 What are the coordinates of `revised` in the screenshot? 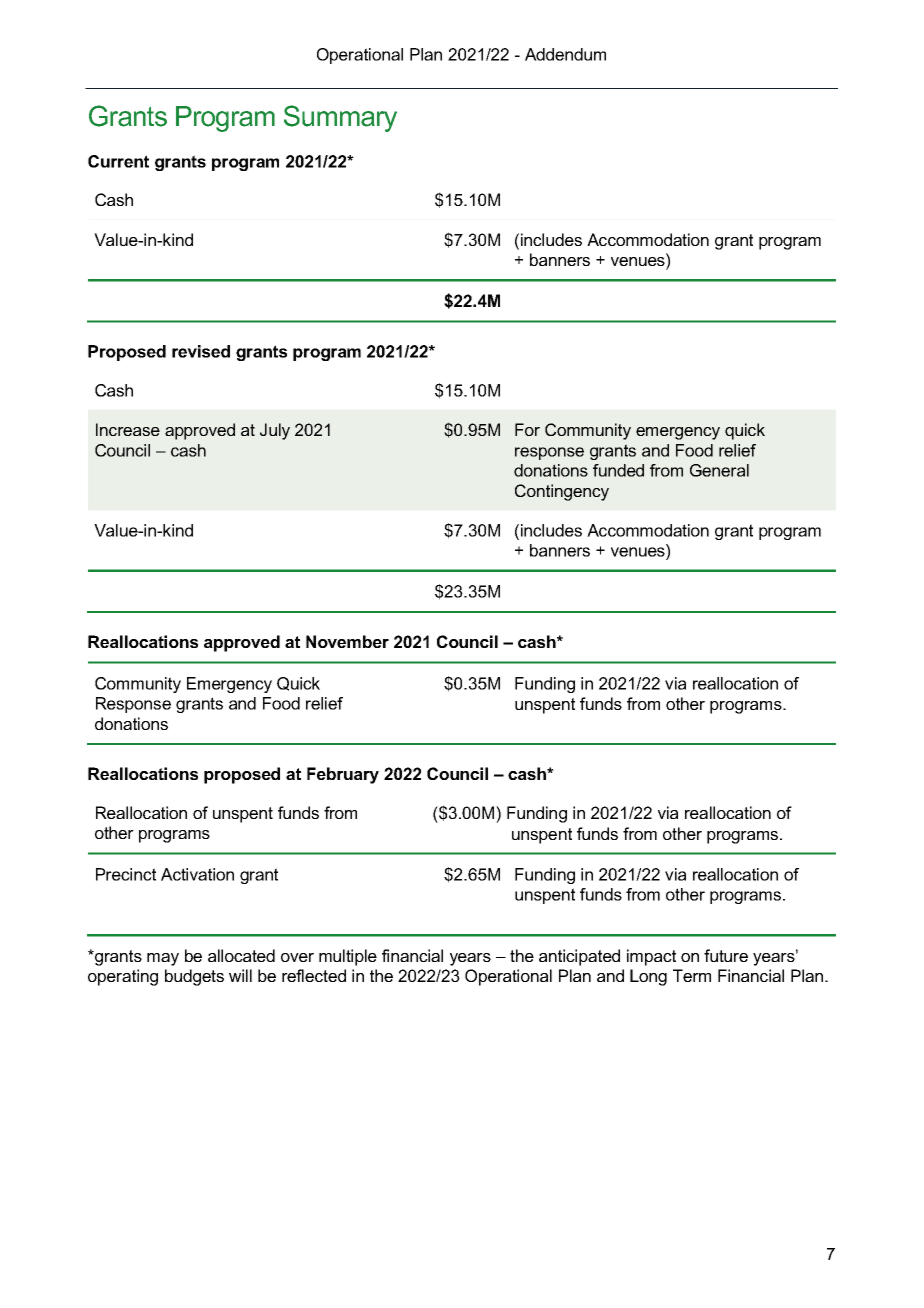 It's located at (201, 351).
